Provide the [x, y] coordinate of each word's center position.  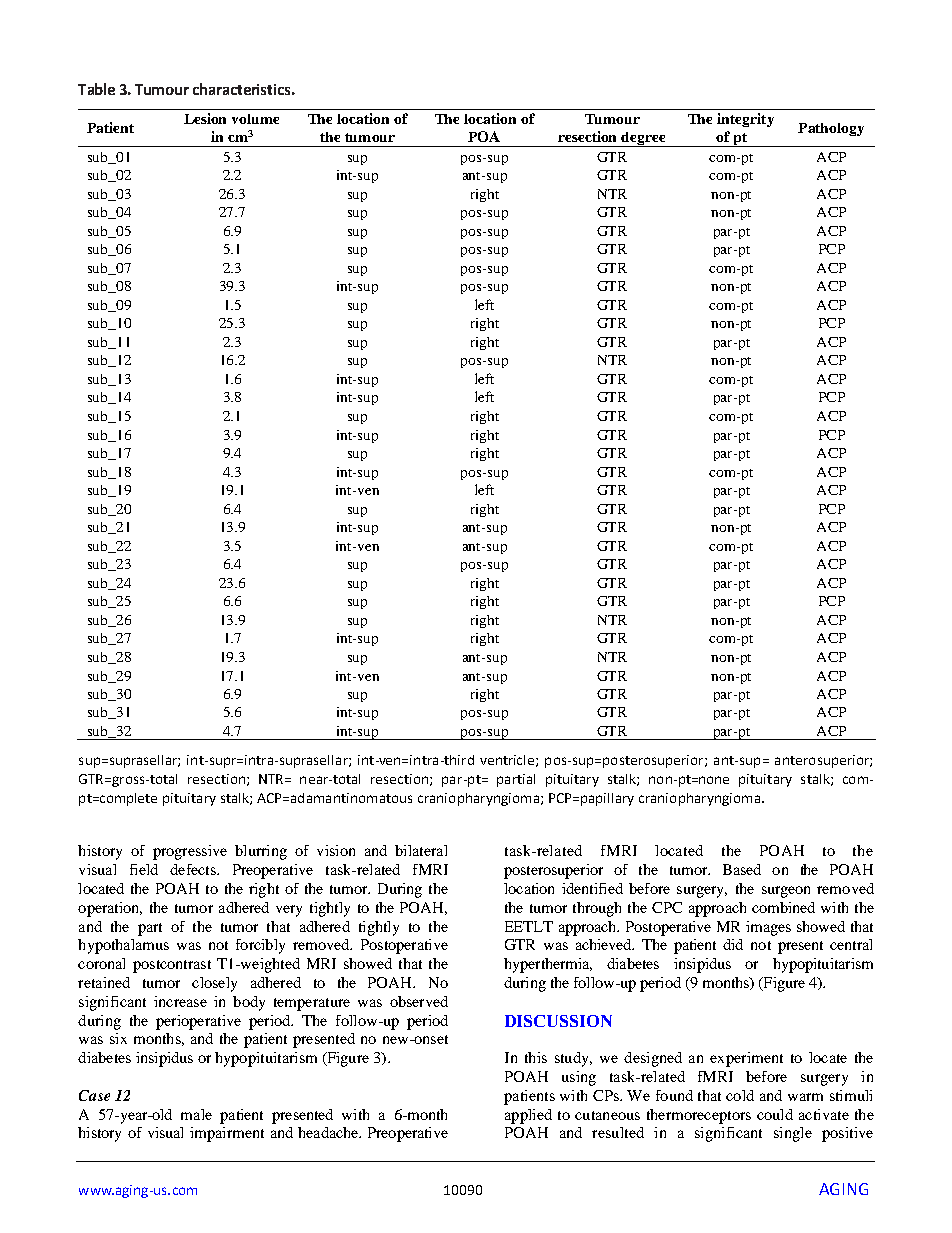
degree [644, 139]
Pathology [831, 129]
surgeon [786, 892]
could [775, 1114]
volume [255, 119]
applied [528, 1116]
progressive [190, 852]
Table [96, 89]
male [196, 1114]
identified [592, 888]
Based [742, 869]
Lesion [205, 118]
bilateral [421, 850]
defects [194, 869]
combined [783, 907]
